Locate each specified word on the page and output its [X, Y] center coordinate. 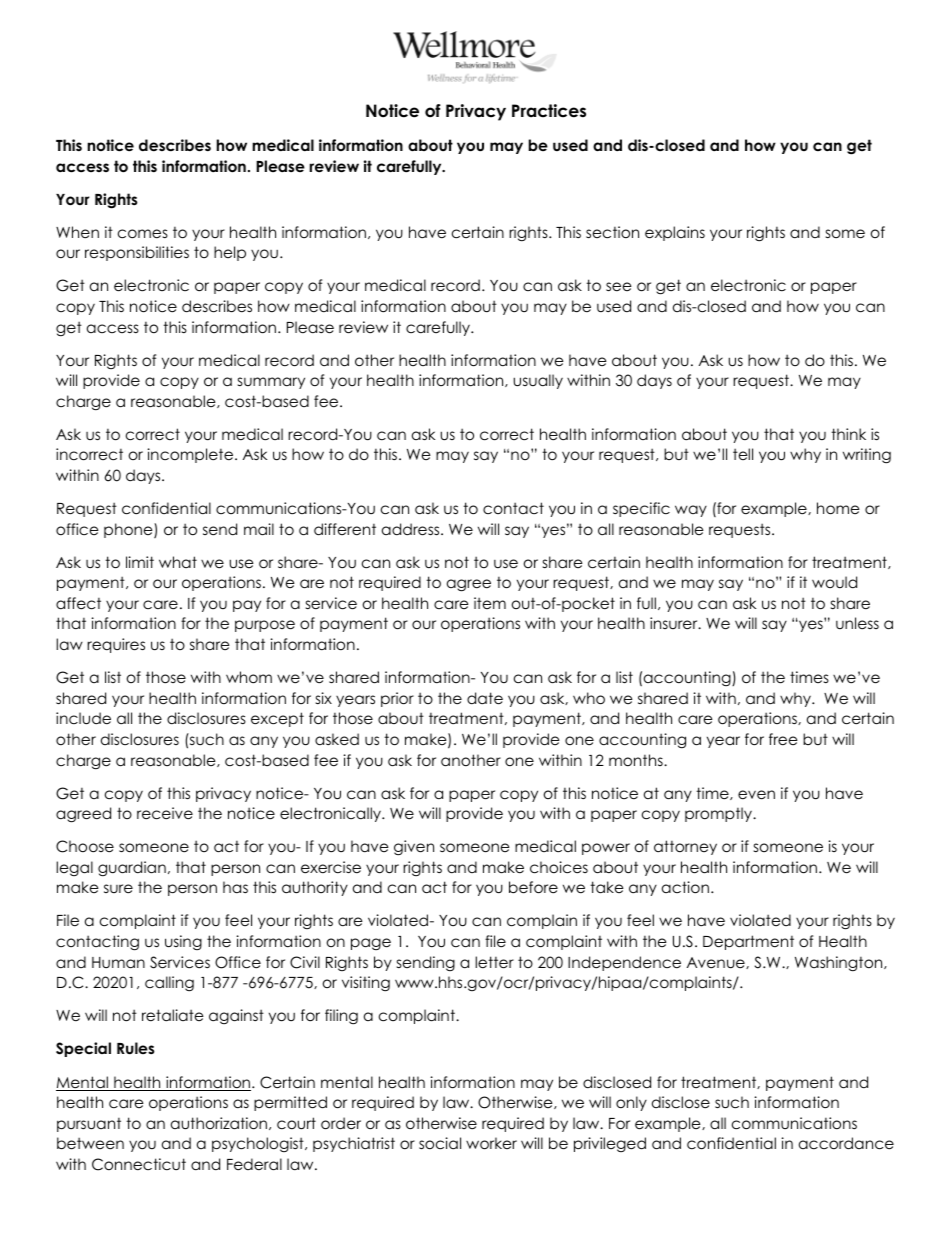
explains [675, 233]
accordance [846, 1143]
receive [165, 813]
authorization [220, 1123]
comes [143, 234]
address [412, 529]
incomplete [192, 455]
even [756, 795]
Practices [549, 111]
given [414, 848]
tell [743, 454]
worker [491, 1143]
